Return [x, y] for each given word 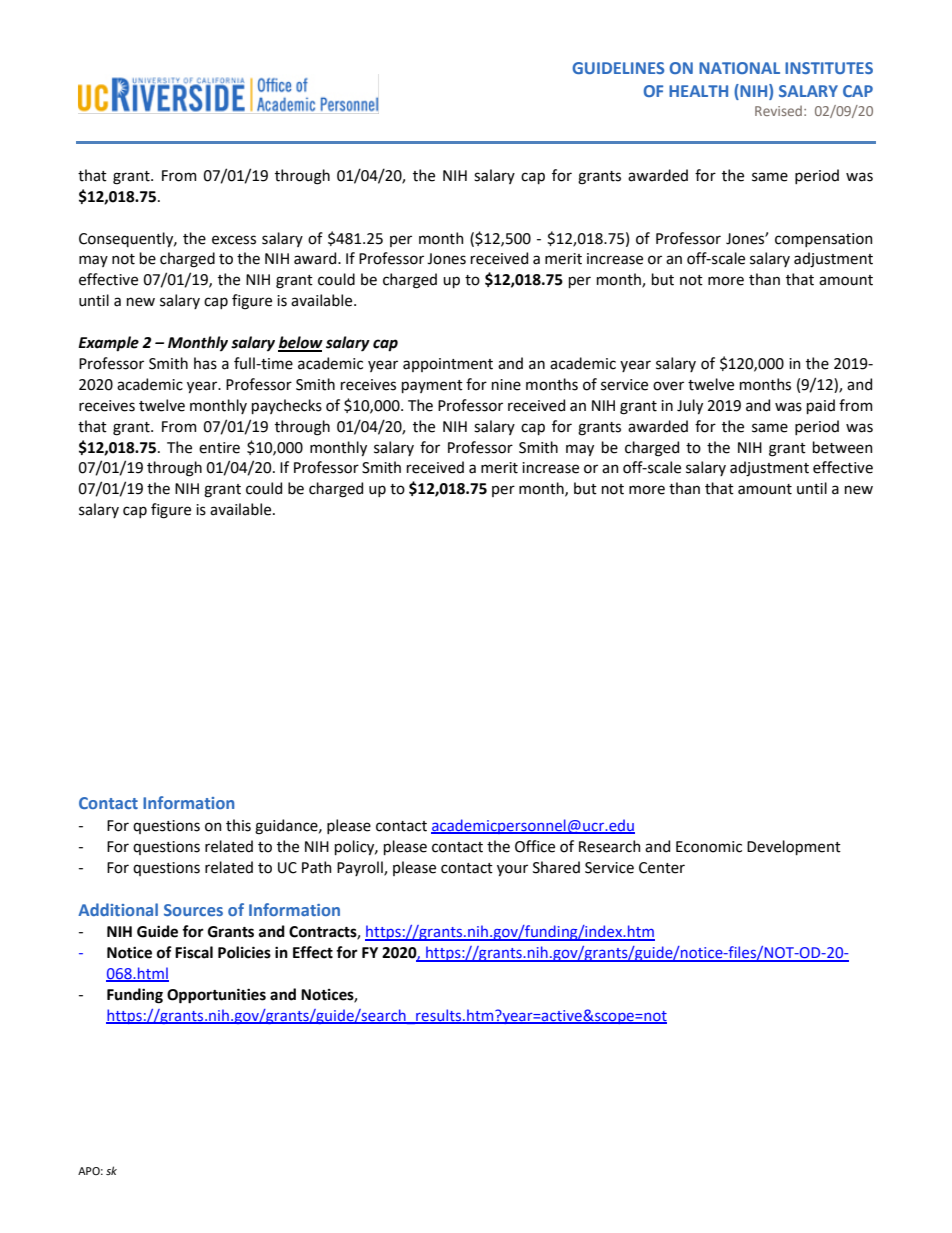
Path [317, 867]
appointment [448, 365]
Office [535, 846]
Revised [778, 111]
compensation [824, 240]
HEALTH [698, 91]
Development [794, 847]
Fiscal [194, 952]
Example [108, 344]
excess [234, 240]
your [512, 870]
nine [506, 385]
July [690, 406]
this [238, 825]
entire [219, 448]
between [843, 447]
